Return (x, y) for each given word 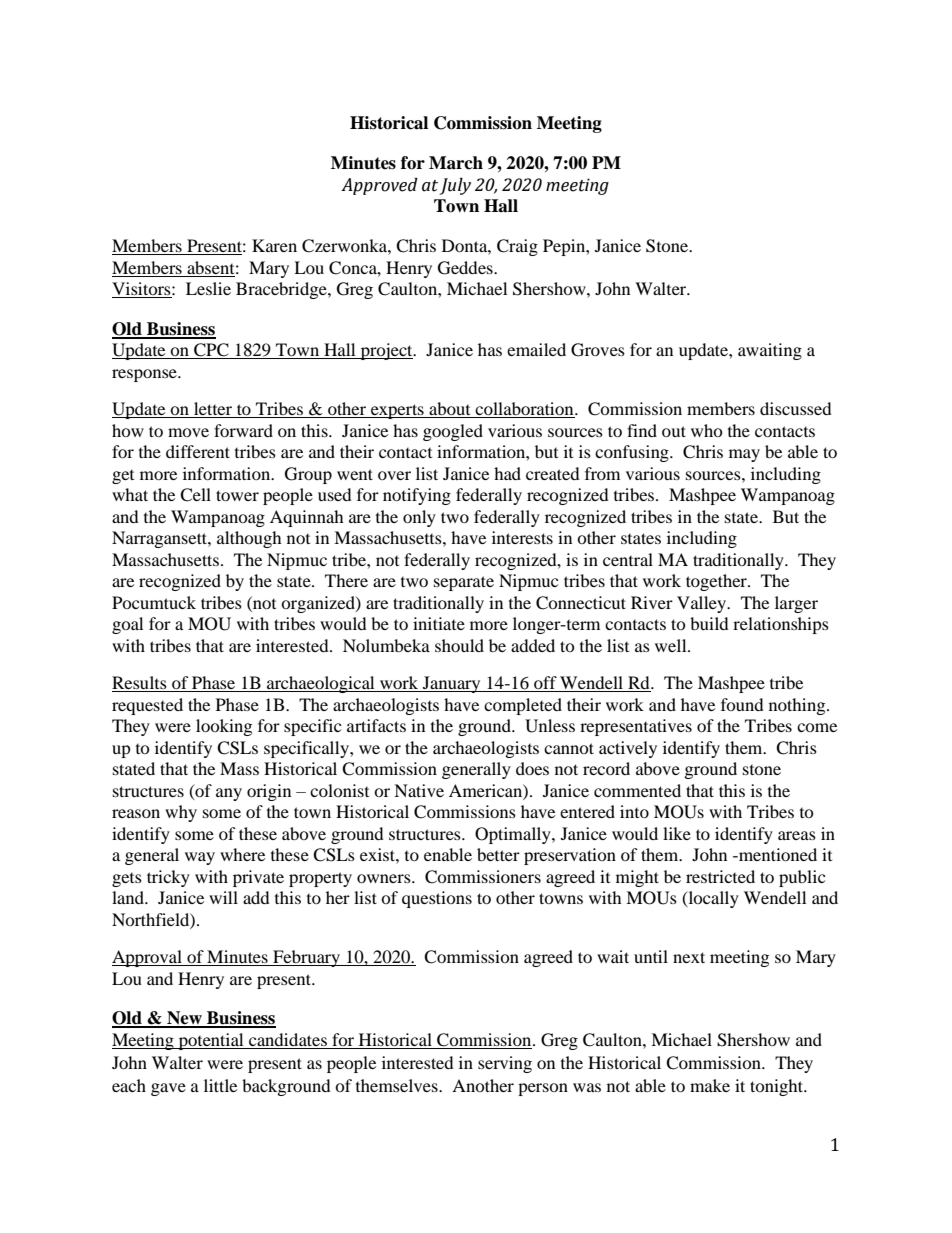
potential (211, 1041)
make (710, 1085)
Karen (274, 245)
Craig (517, 247)
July (455, 186)
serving (505, 1064)
